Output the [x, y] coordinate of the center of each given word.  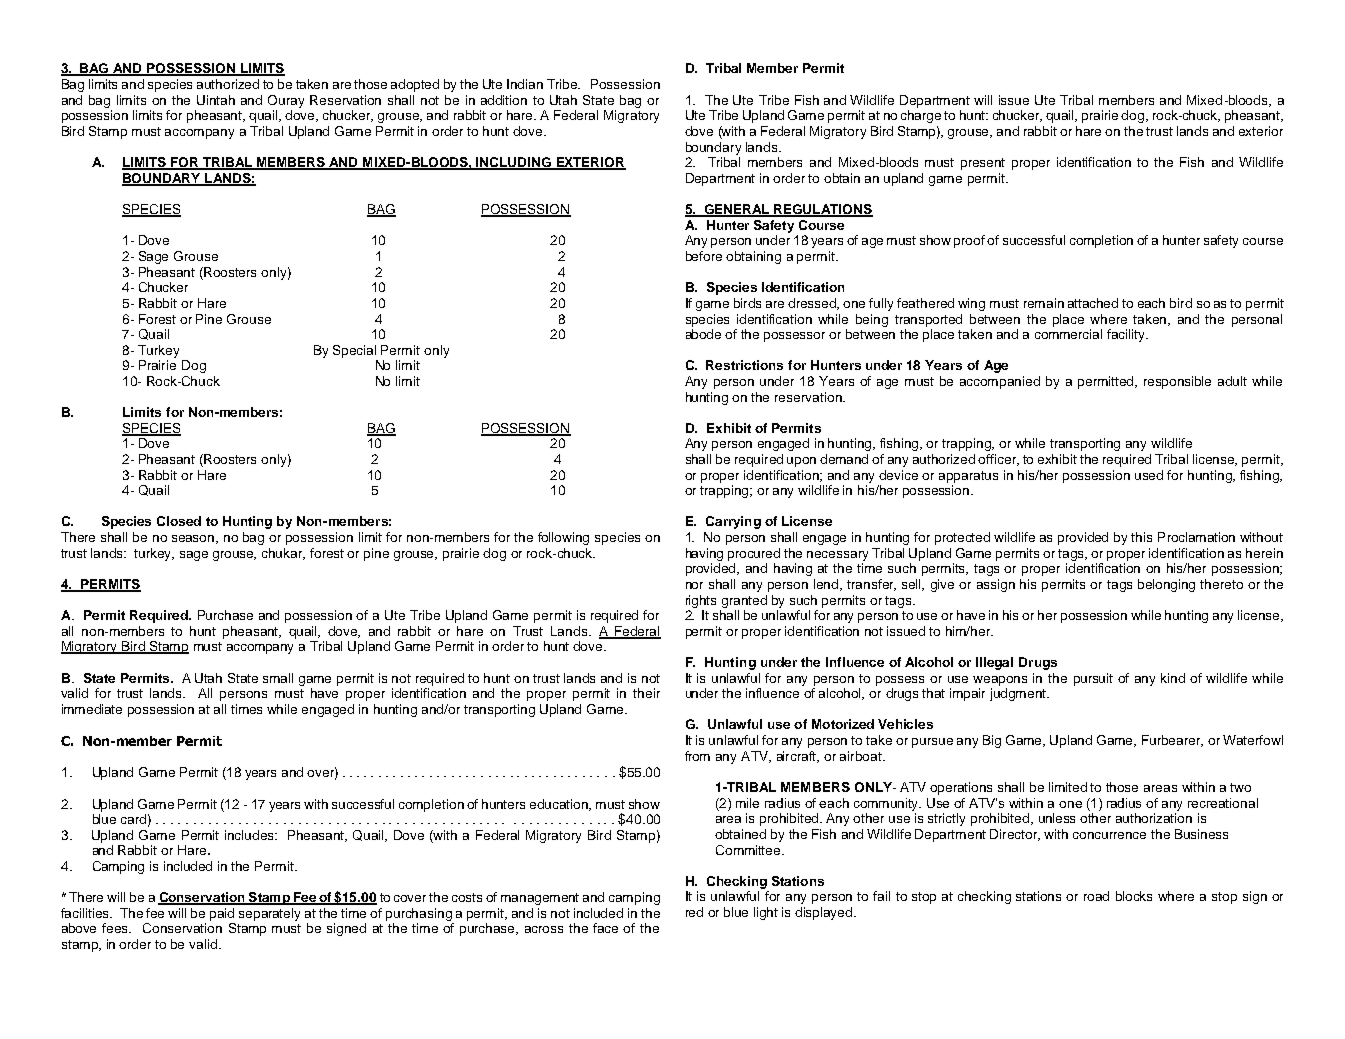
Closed [179, 521]
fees [116, 928]
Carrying [733, 522]
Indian [525, 84]
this [1141, 537]
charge [921, 116]
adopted [415, 85]
